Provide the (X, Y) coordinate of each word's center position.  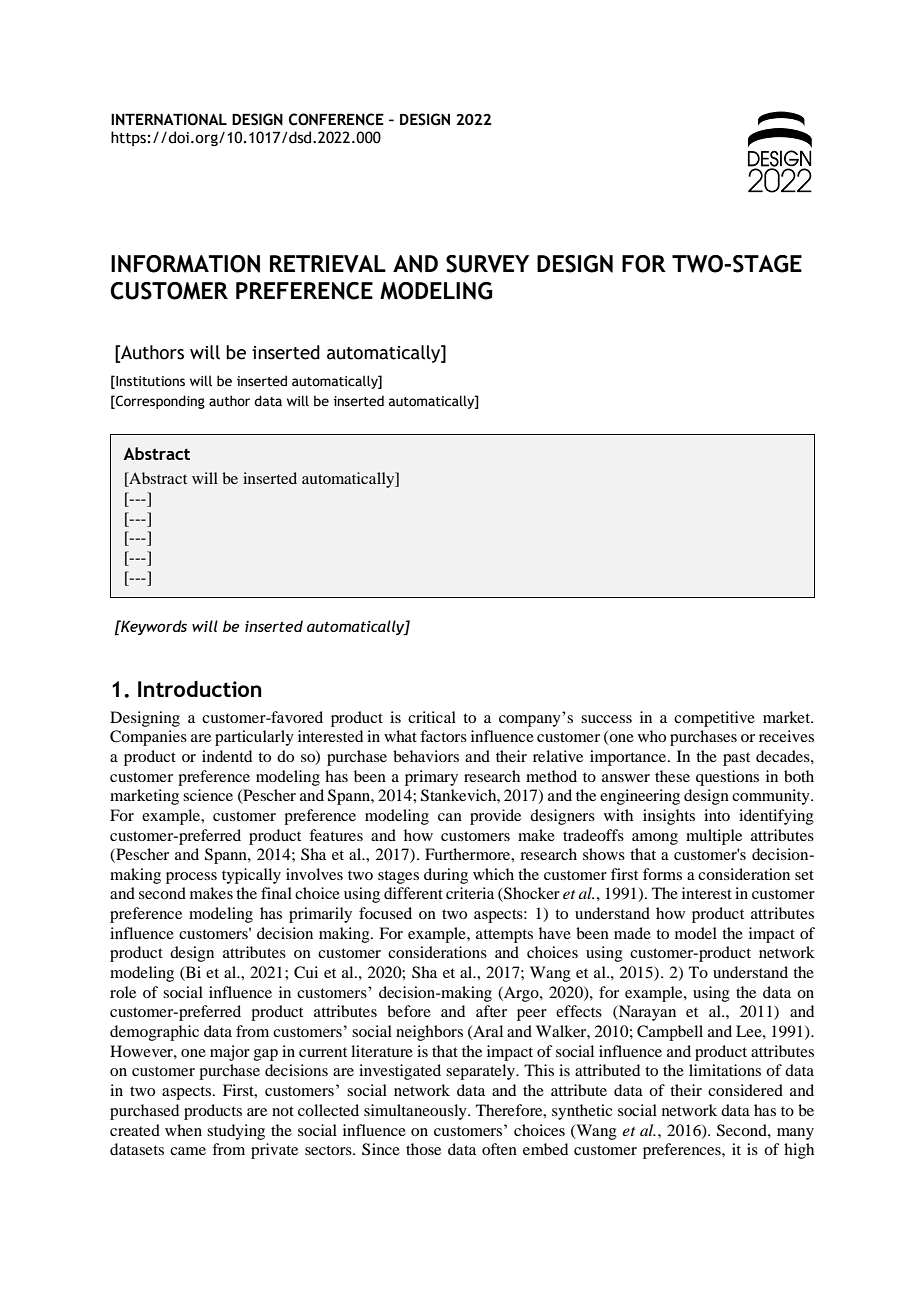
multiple (714, 837)
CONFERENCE (336, 119)
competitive (714, 719)
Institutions (149, 381)
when (183, 1130)
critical (432, 717)
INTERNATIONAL (169, 119)
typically (251, 876)
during (446, 876)
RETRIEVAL (328, 264)
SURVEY (487, 264)
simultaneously (416, 1112)
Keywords (153, 627)
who (652, 736)
